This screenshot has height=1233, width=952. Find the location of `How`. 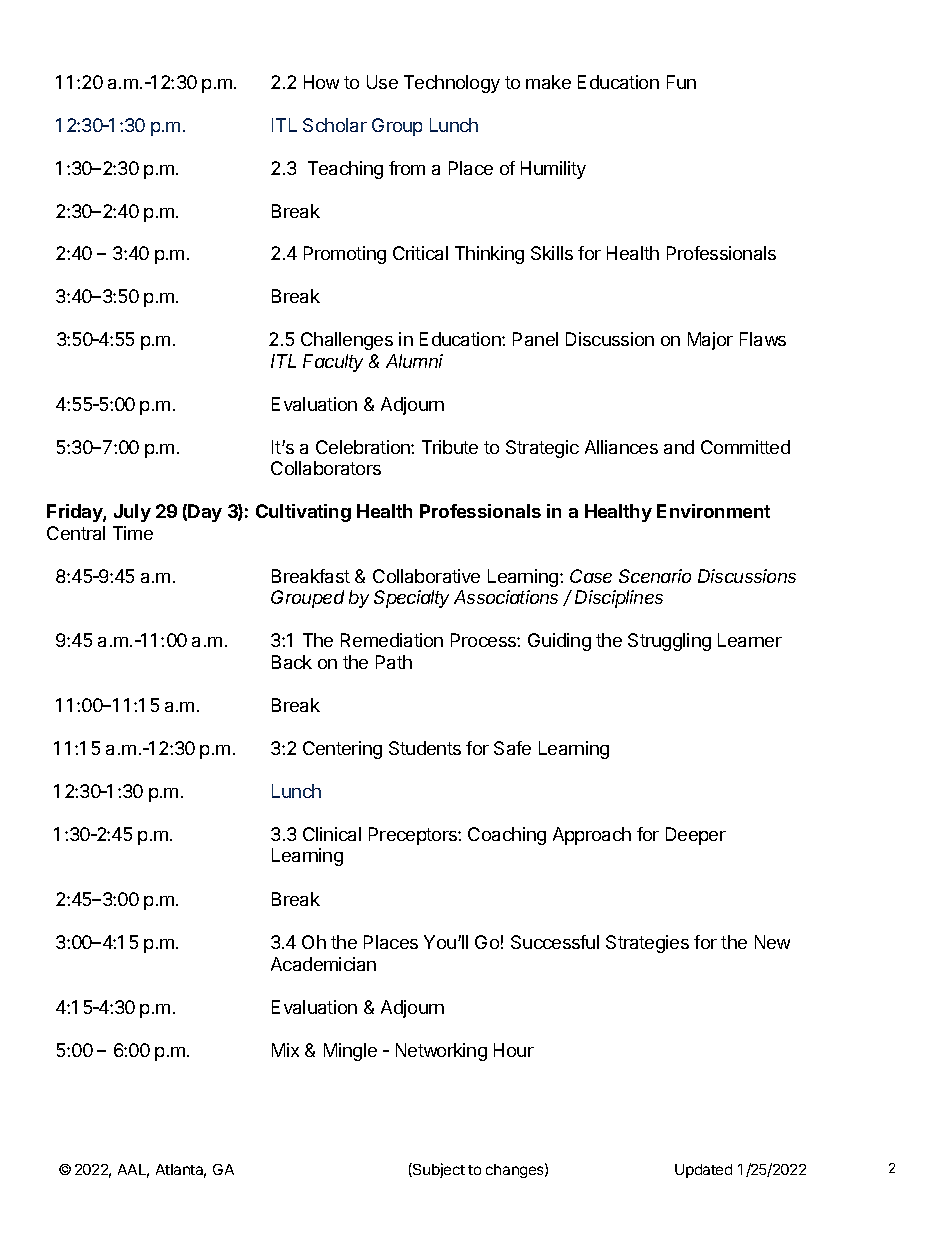

How is located at coordinates (321, 82).
